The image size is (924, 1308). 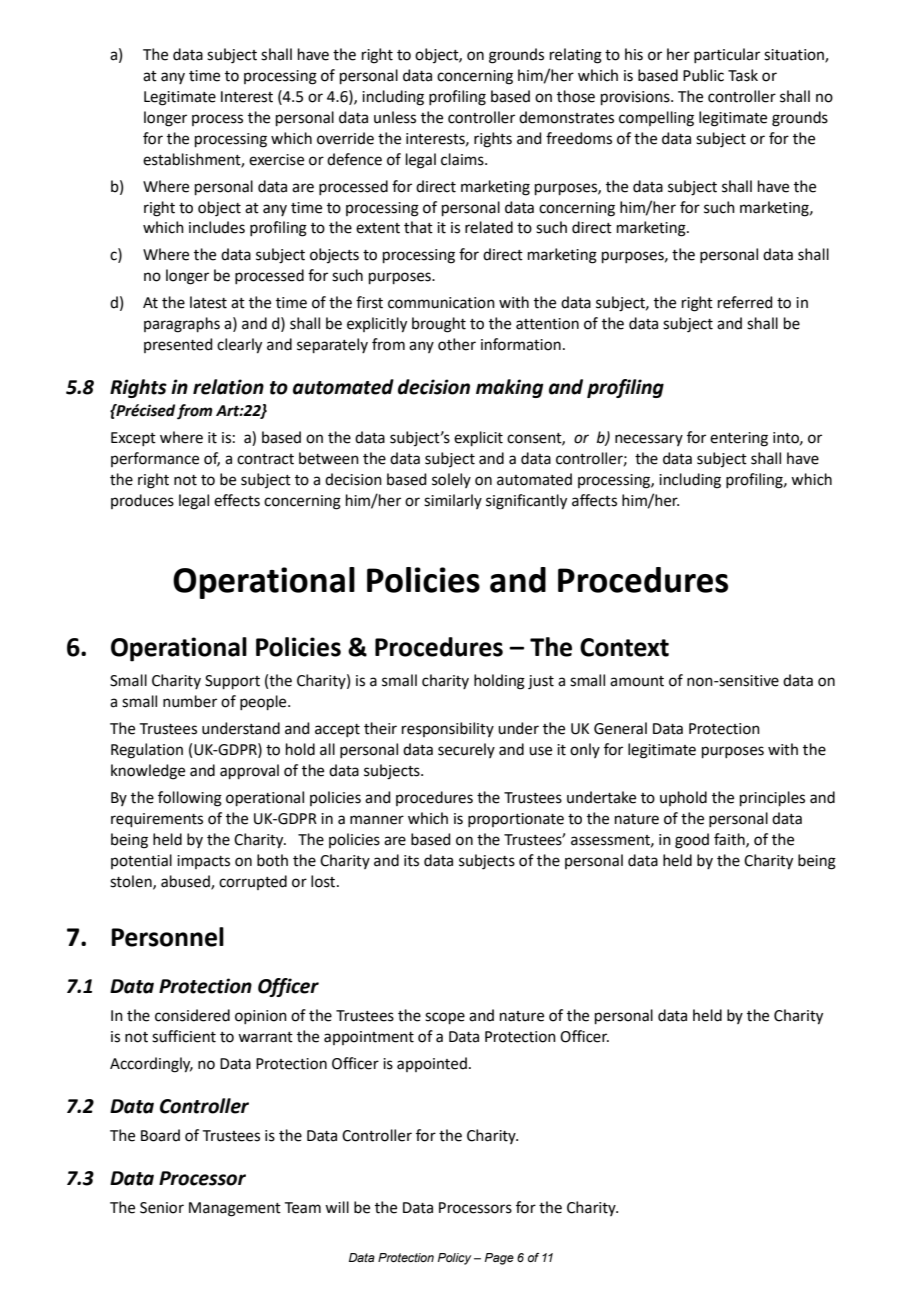 What do you see at coordinates (499, 1259) in the document?
I see `Page` at bounding box center [499, 1259].
